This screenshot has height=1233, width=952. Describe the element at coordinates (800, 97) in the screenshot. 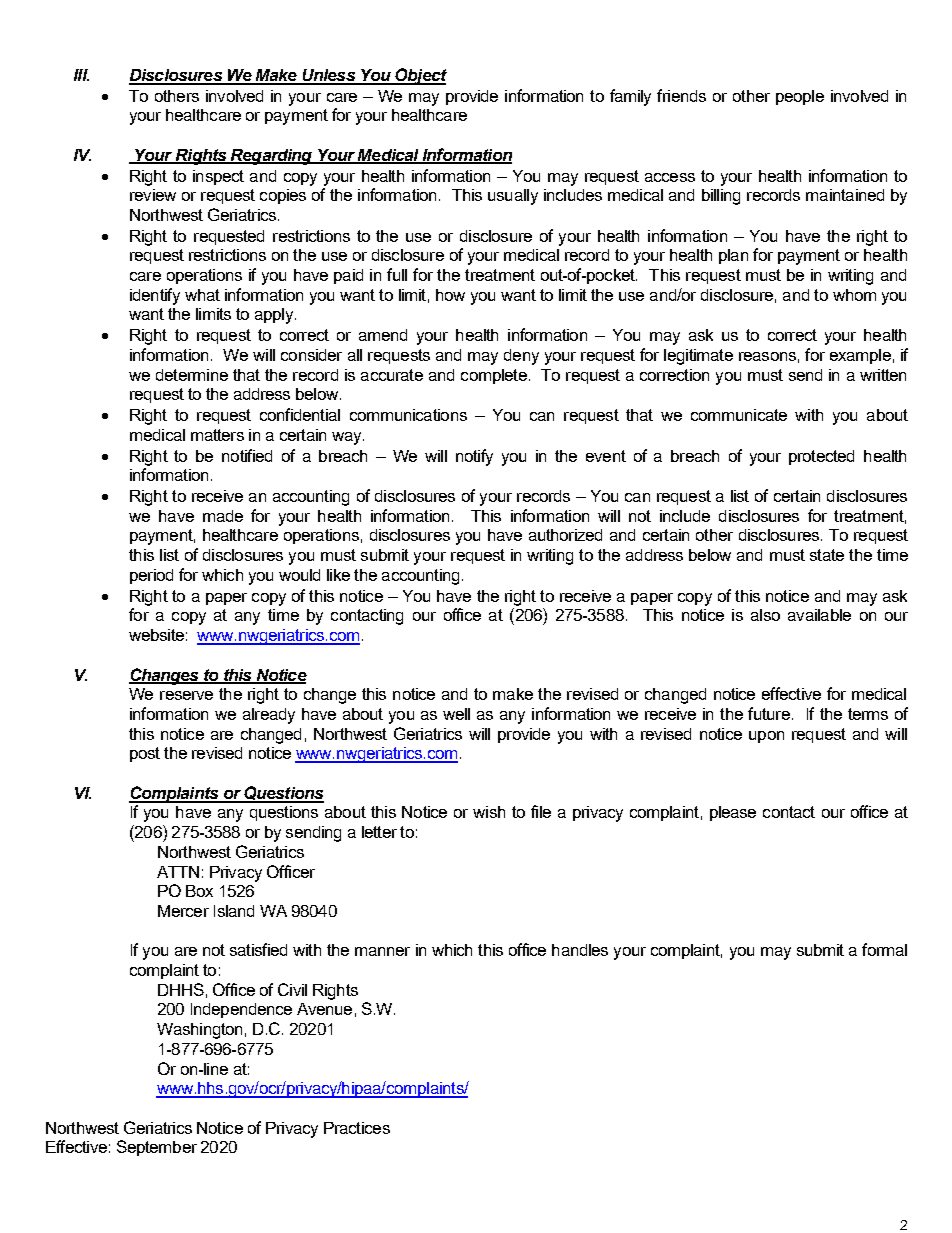

I see `people` at that location.
